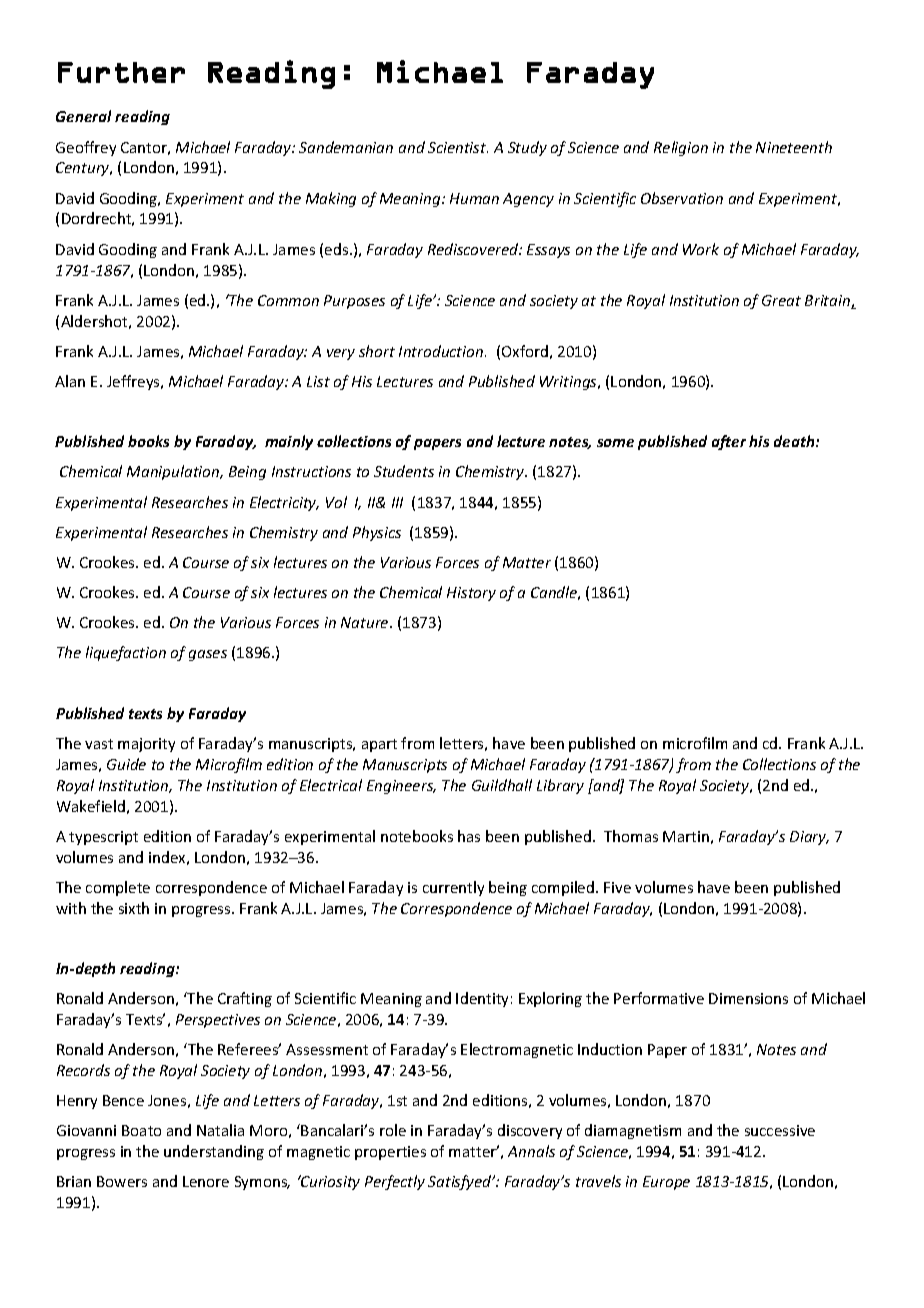 The width and height of the page is (924, 1308). Describe the element at coordinates (121, 72) in the page. I see `Further` at that location.
